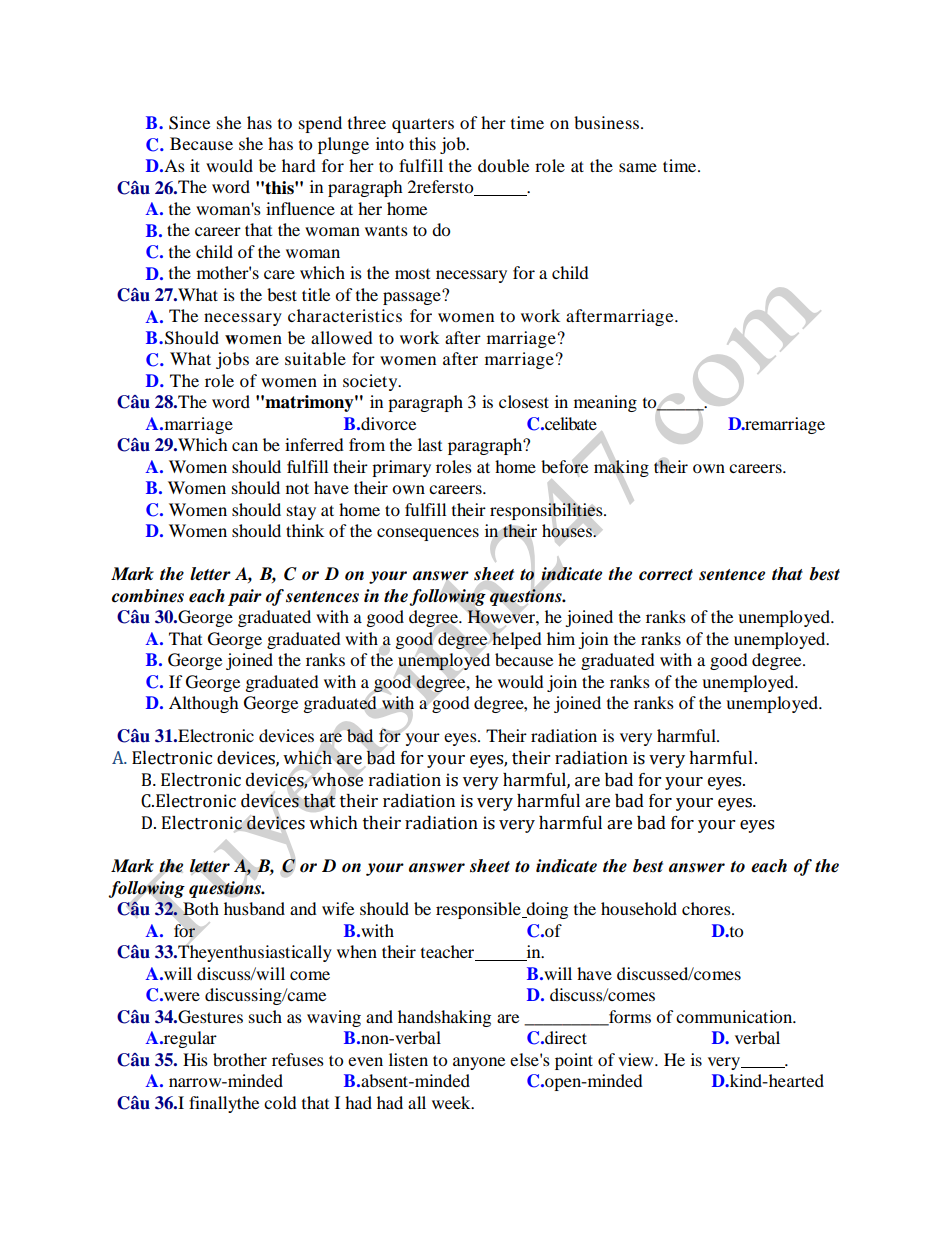 The image size is (952, 1233). I want to click on same, so click(638, 167).
